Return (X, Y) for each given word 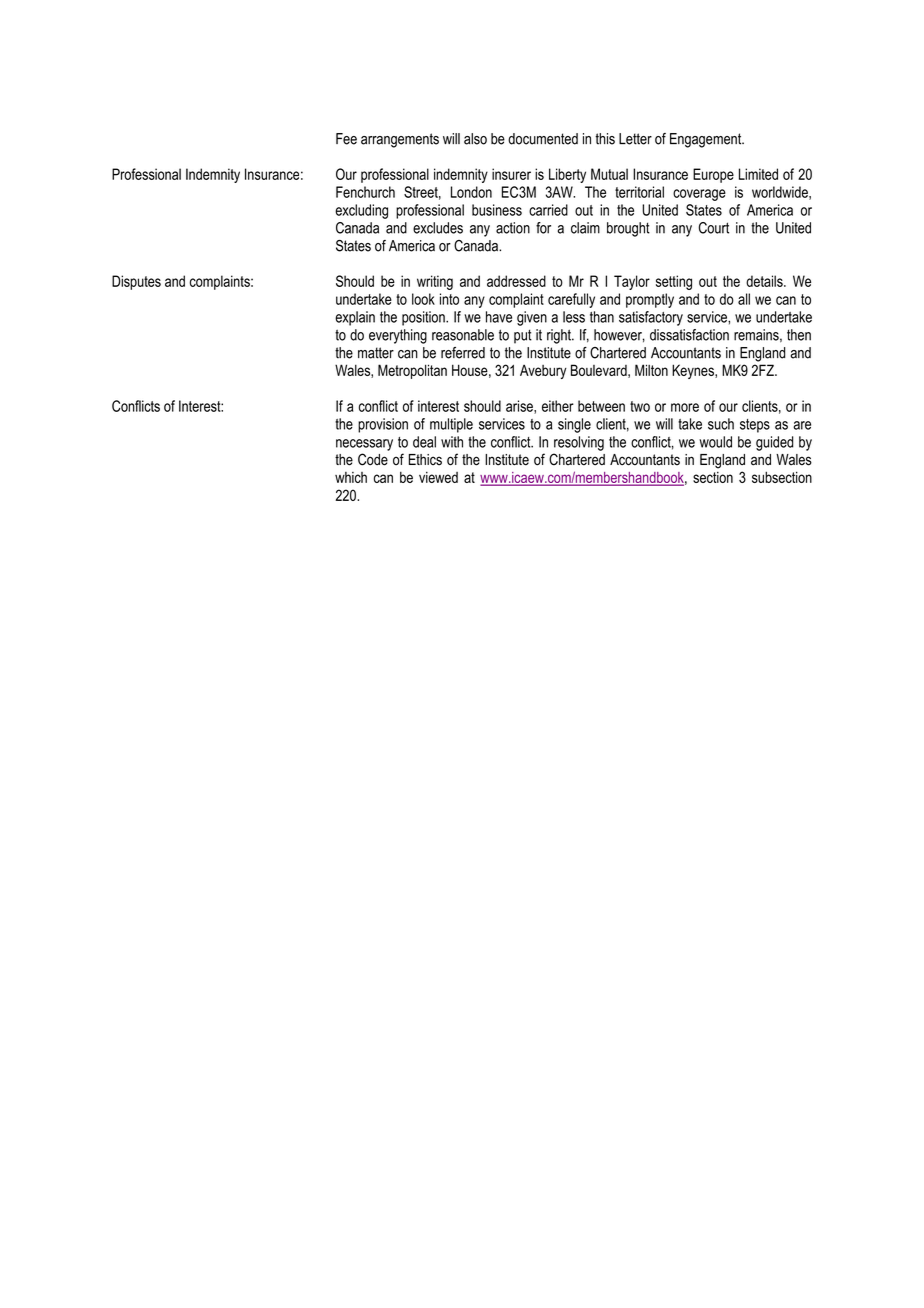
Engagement (707, 140)
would (715, 442)
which (351, 477)
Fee (346, 139)
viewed (438, 477)
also (475, 139)
